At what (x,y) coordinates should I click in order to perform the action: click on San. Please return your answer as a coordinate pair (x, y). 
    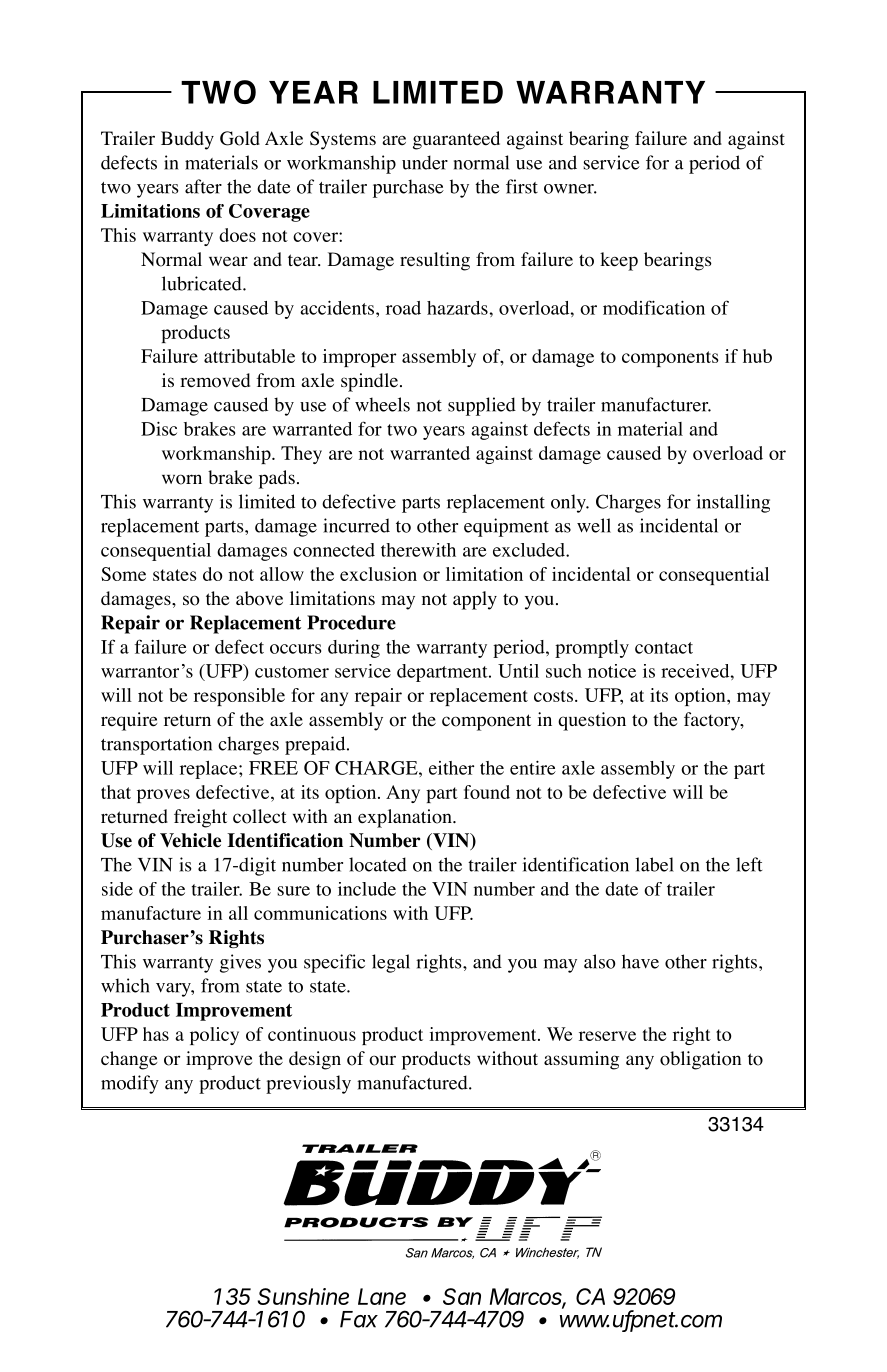
    Looking at the image, I should click on (462, 1296).
